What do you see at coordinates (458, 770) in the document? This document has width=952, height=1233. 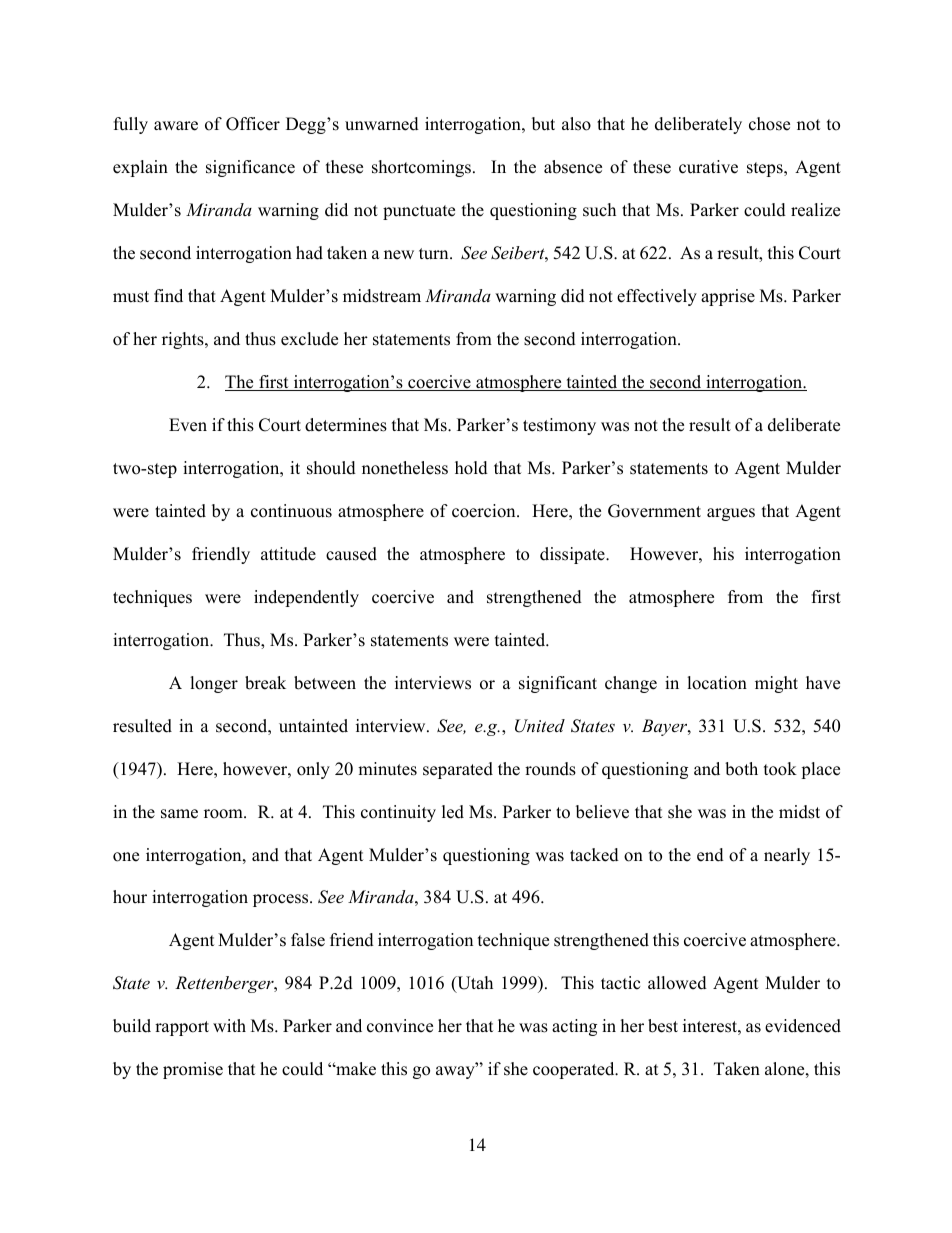 I see `separated` at bounding box center [458, 770].
